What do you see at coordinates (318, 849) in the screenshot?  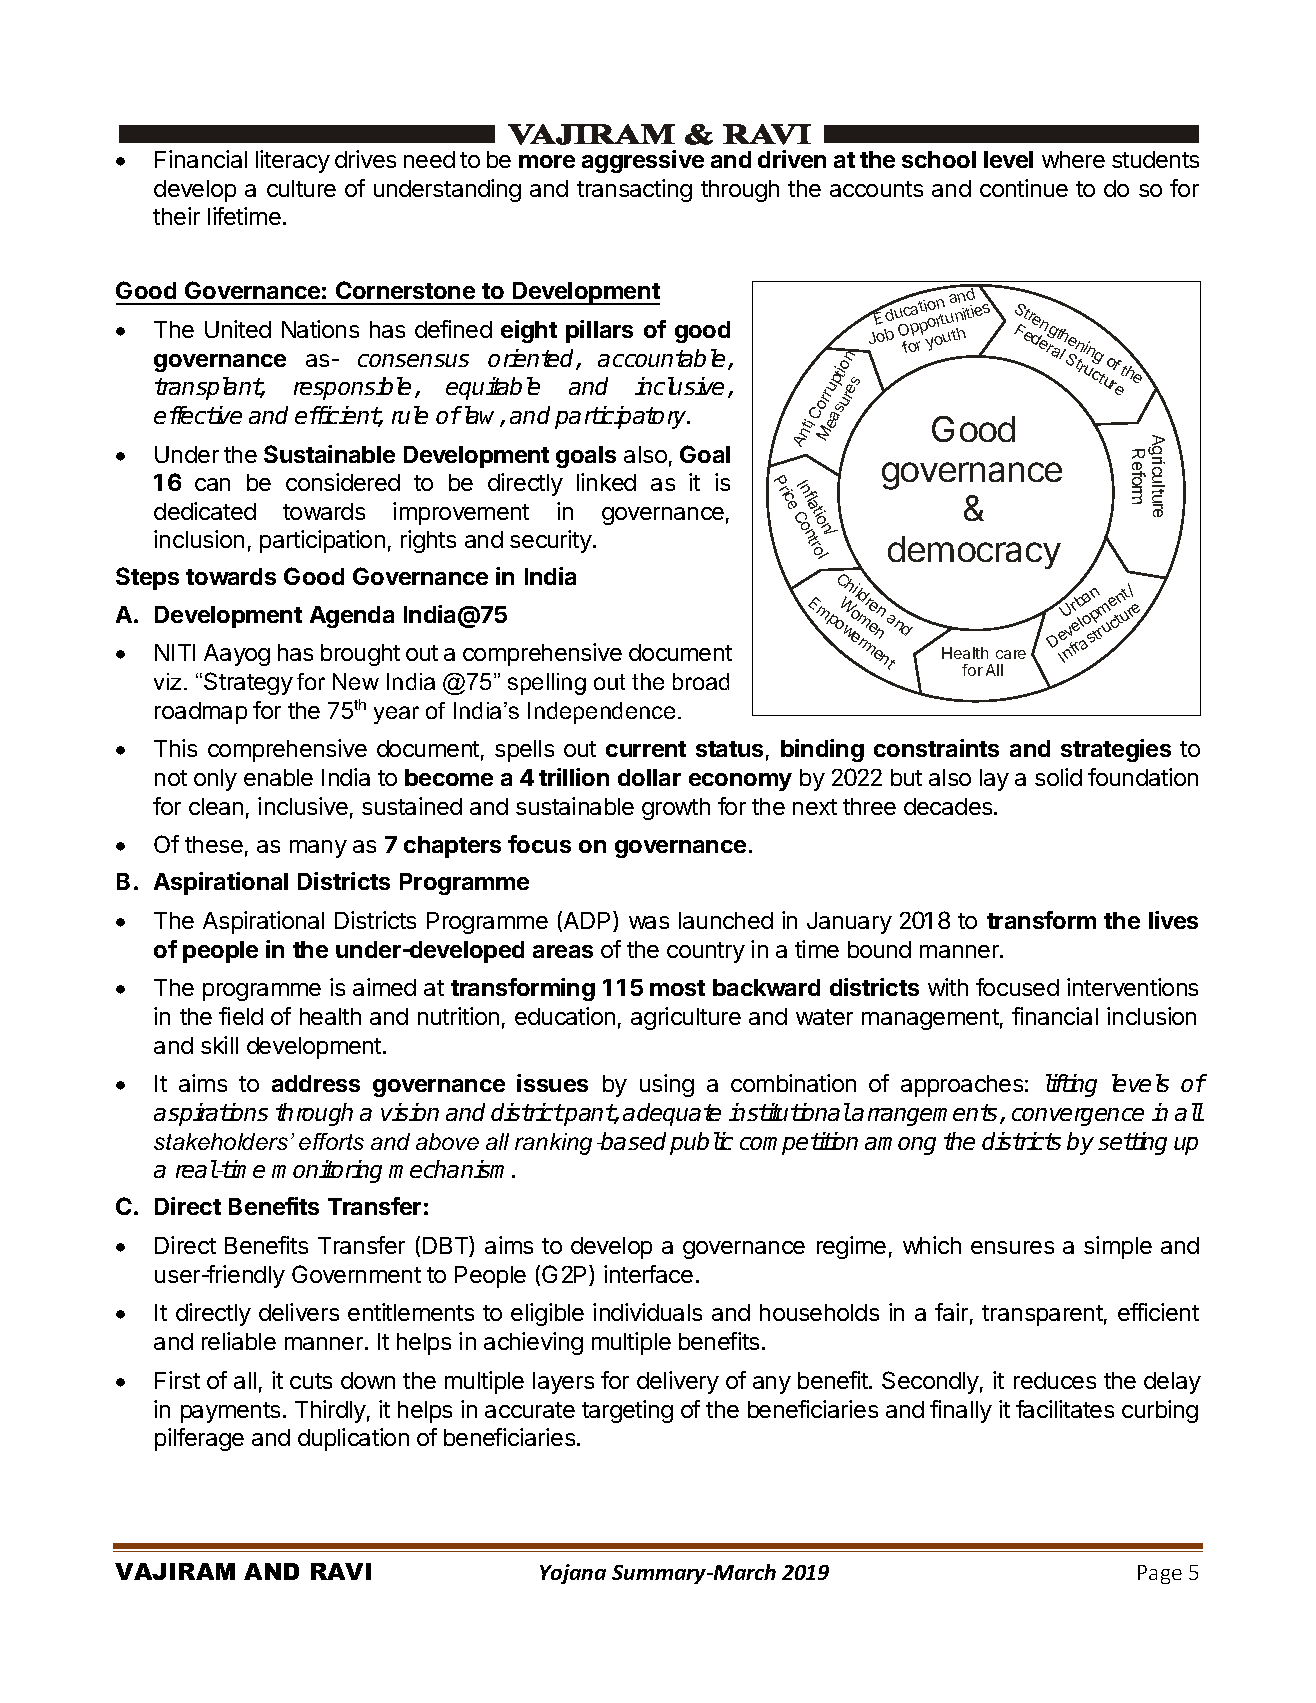 I see `many` at bounding box center [318, 849].
